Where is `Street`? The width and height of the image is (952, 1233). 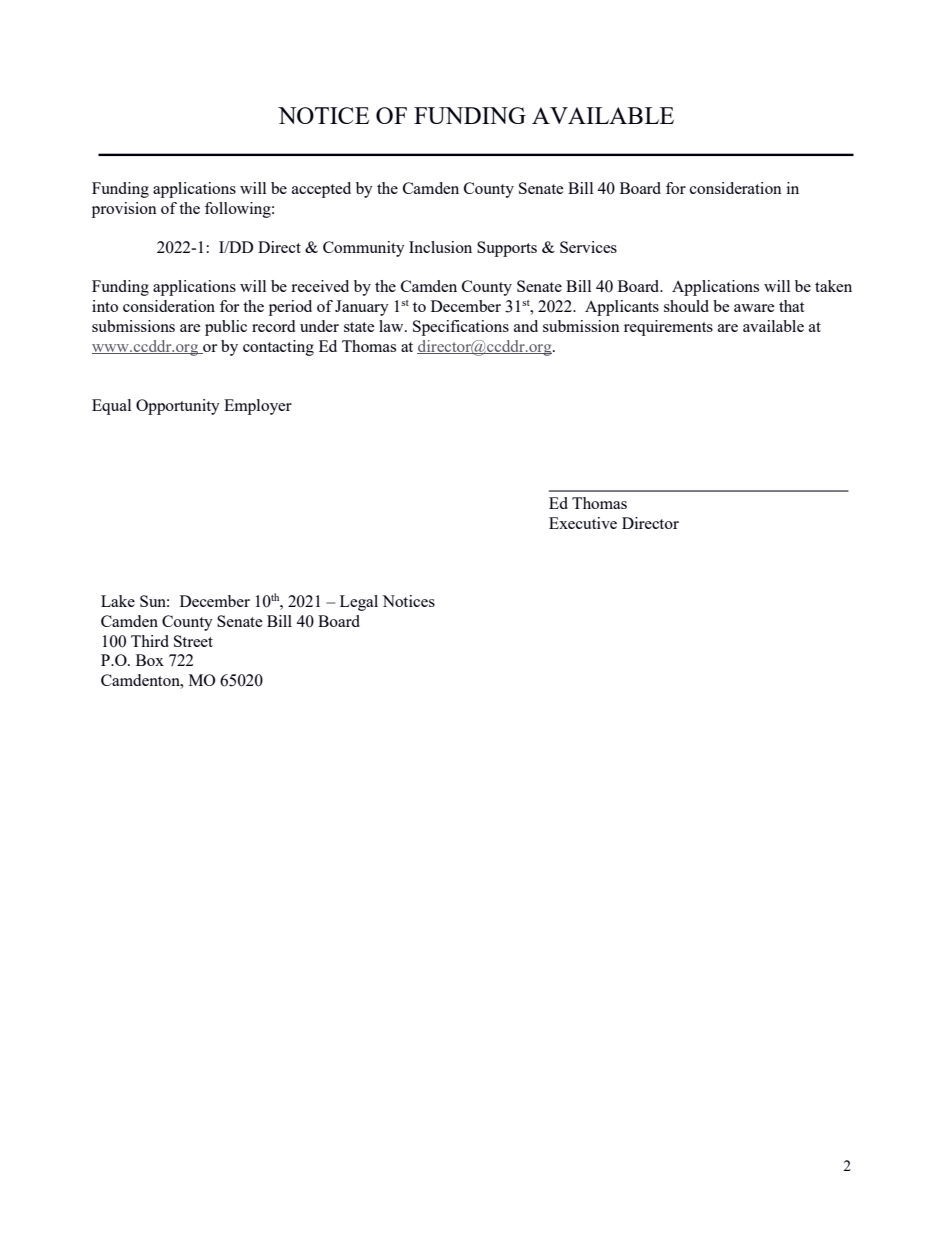
Street is located at coordinates (193, 641).
